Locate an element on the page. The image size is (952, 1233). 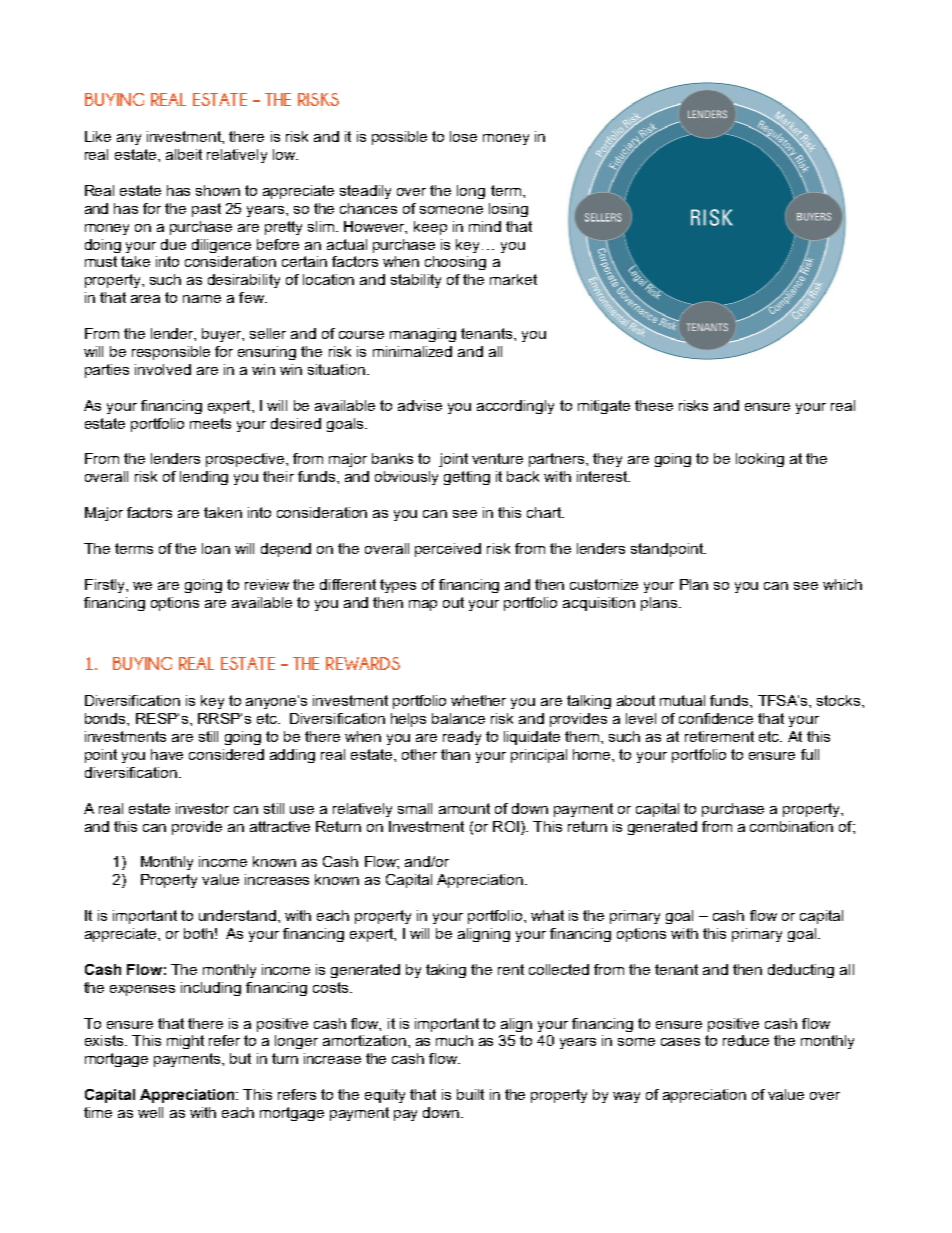
which is located at coordinates (842, 584).
